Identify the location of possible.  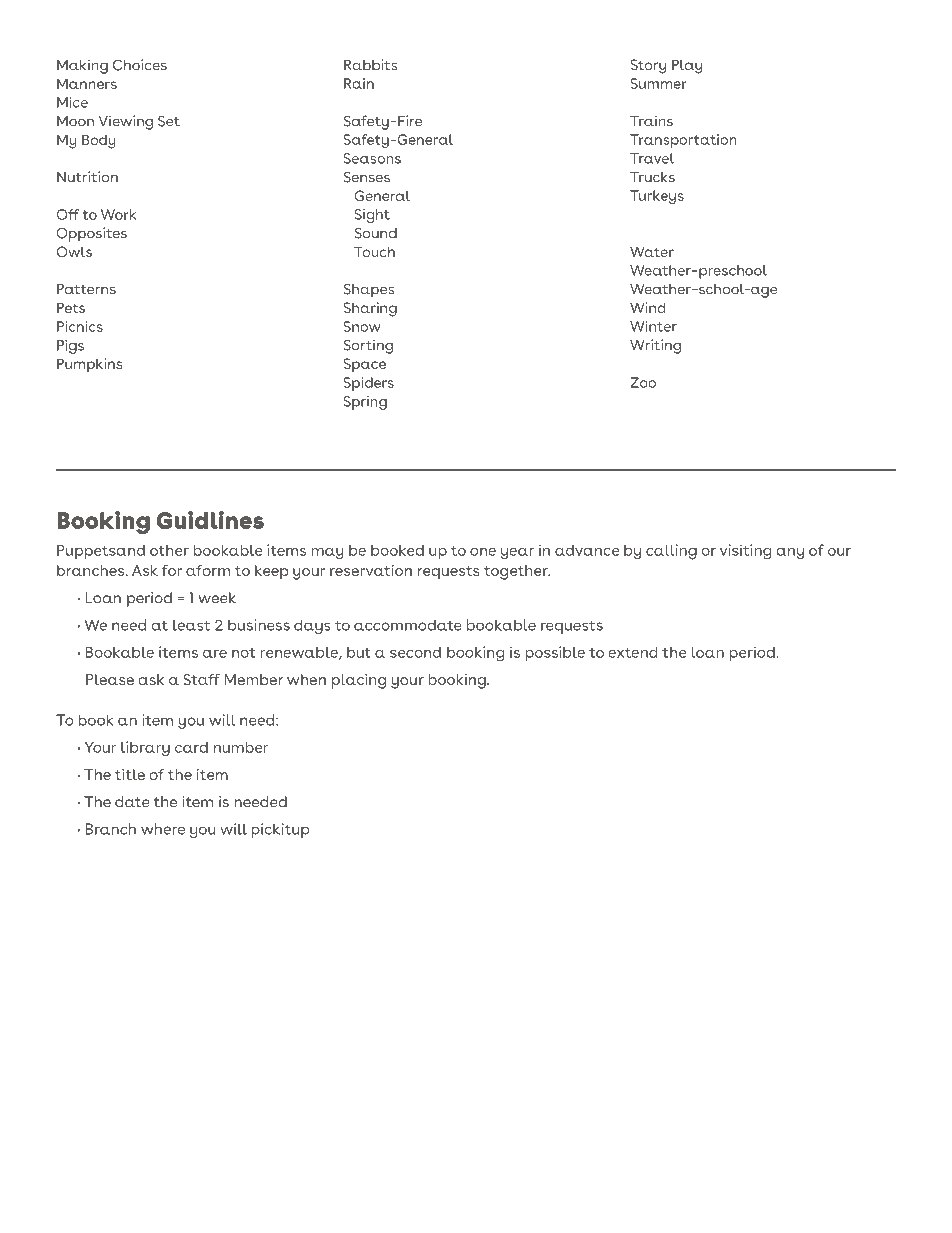
(555, 653).
